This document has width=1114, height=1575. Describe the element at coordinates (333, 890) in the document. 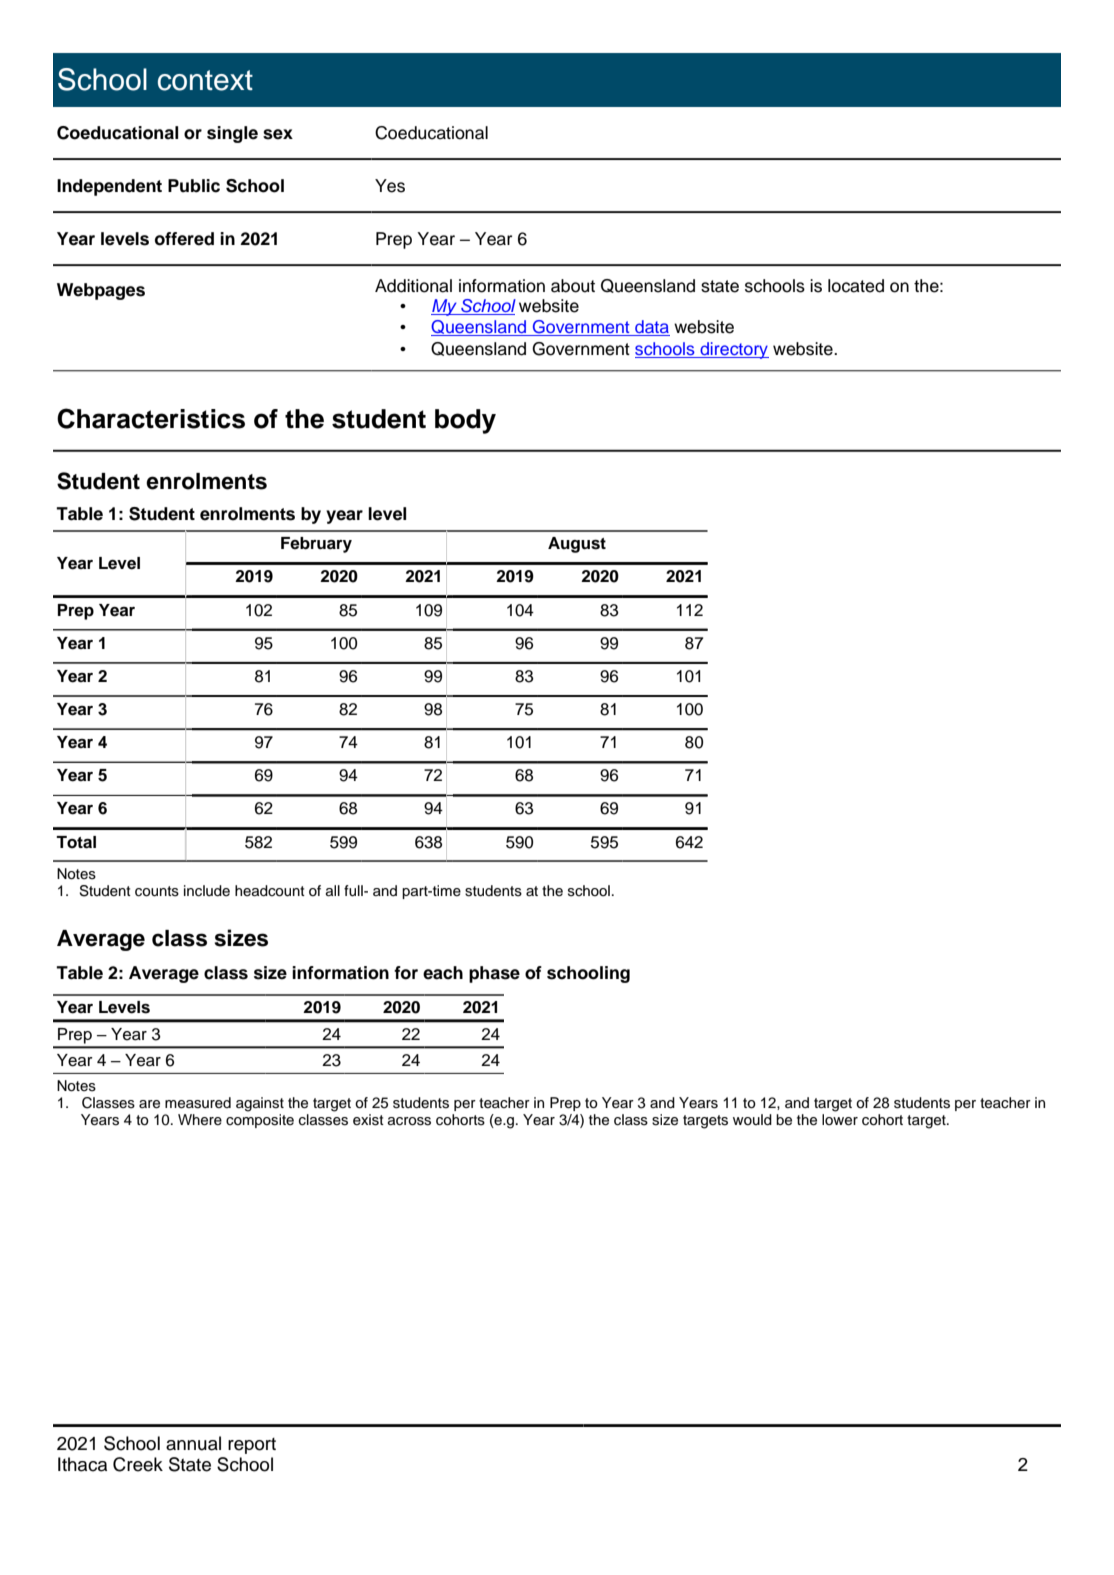

I see `all` at that location.
